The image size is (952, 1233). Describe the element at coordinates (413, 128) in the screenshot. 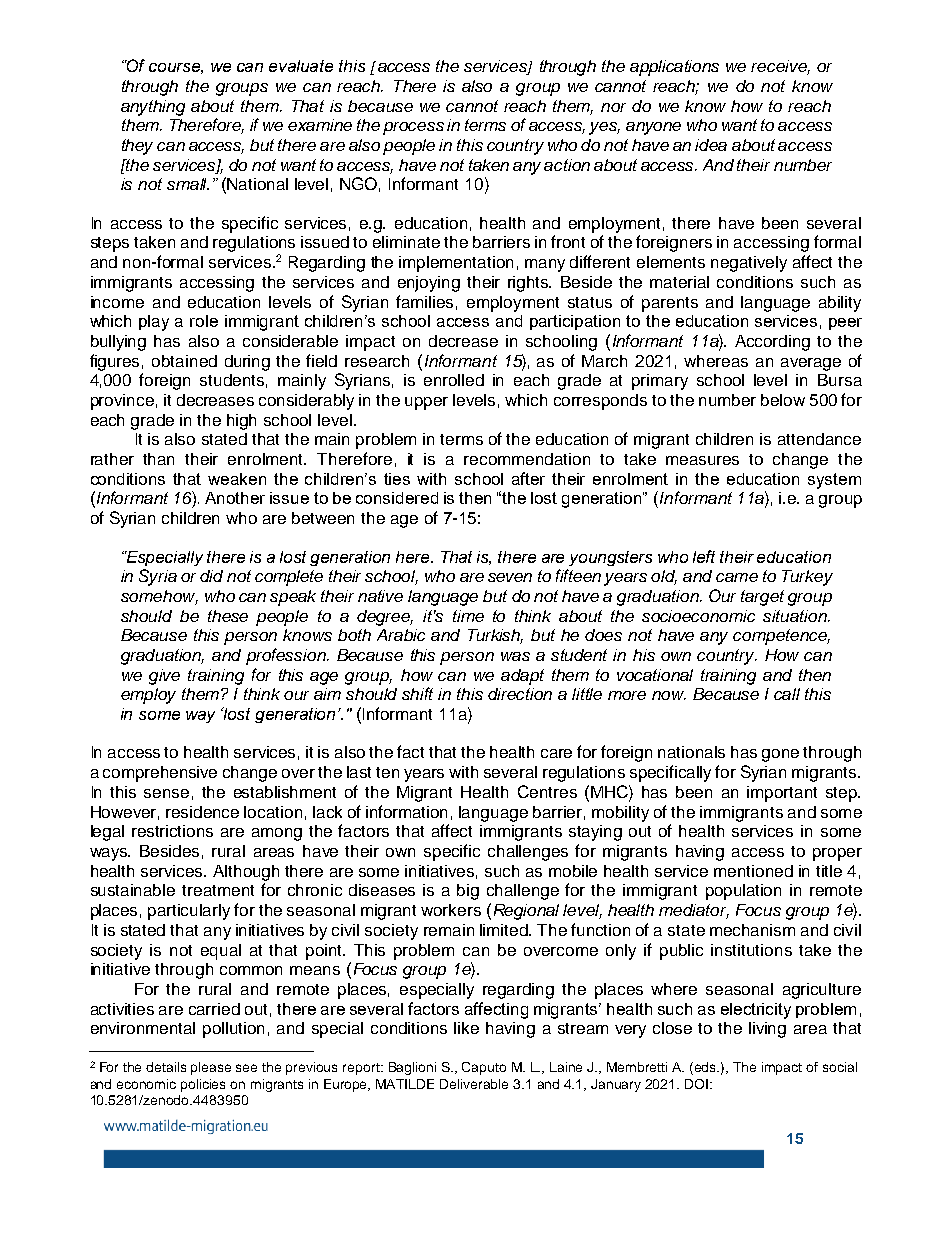

I see `process` at that location.
